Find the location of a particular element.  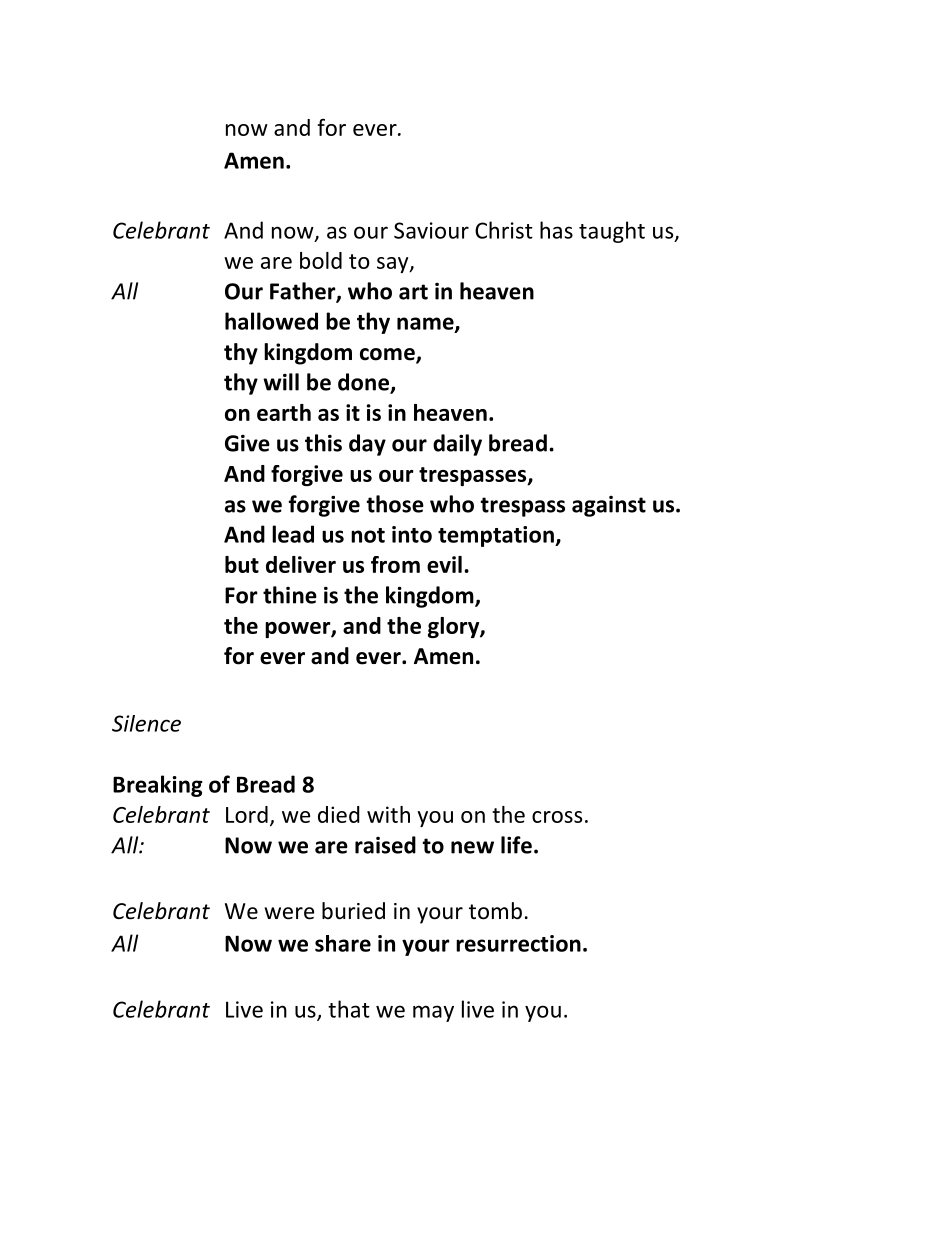

earth is located at coordinates (284, 412).
